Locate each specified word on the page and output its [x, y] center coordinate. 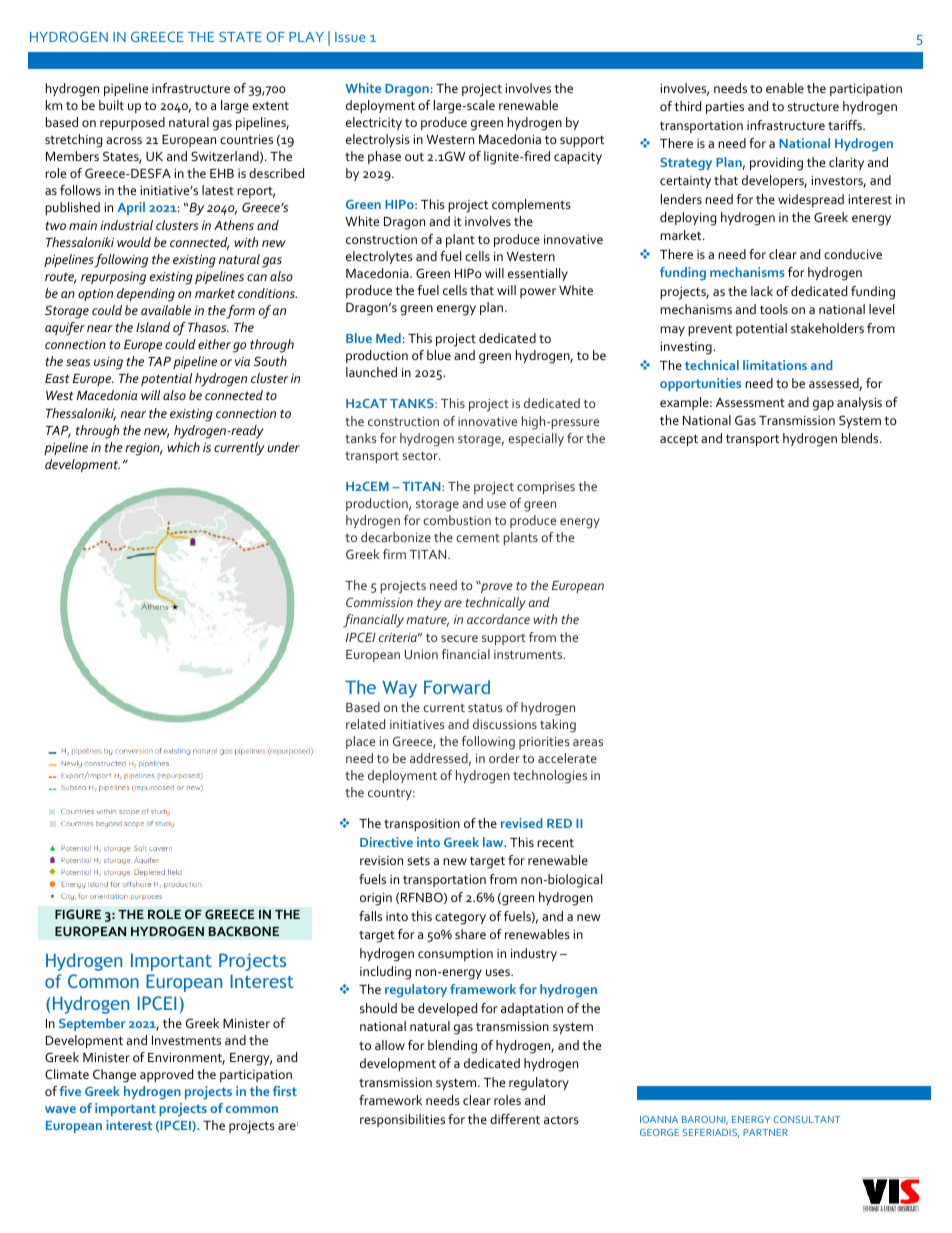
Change [114, 1076]
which [183, 447]
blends [861, 438]
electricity [374, 123]
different [515, 1119]
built [111, 105]
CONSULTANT [806, 1119]
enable [785, 88]
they [429, 604]
